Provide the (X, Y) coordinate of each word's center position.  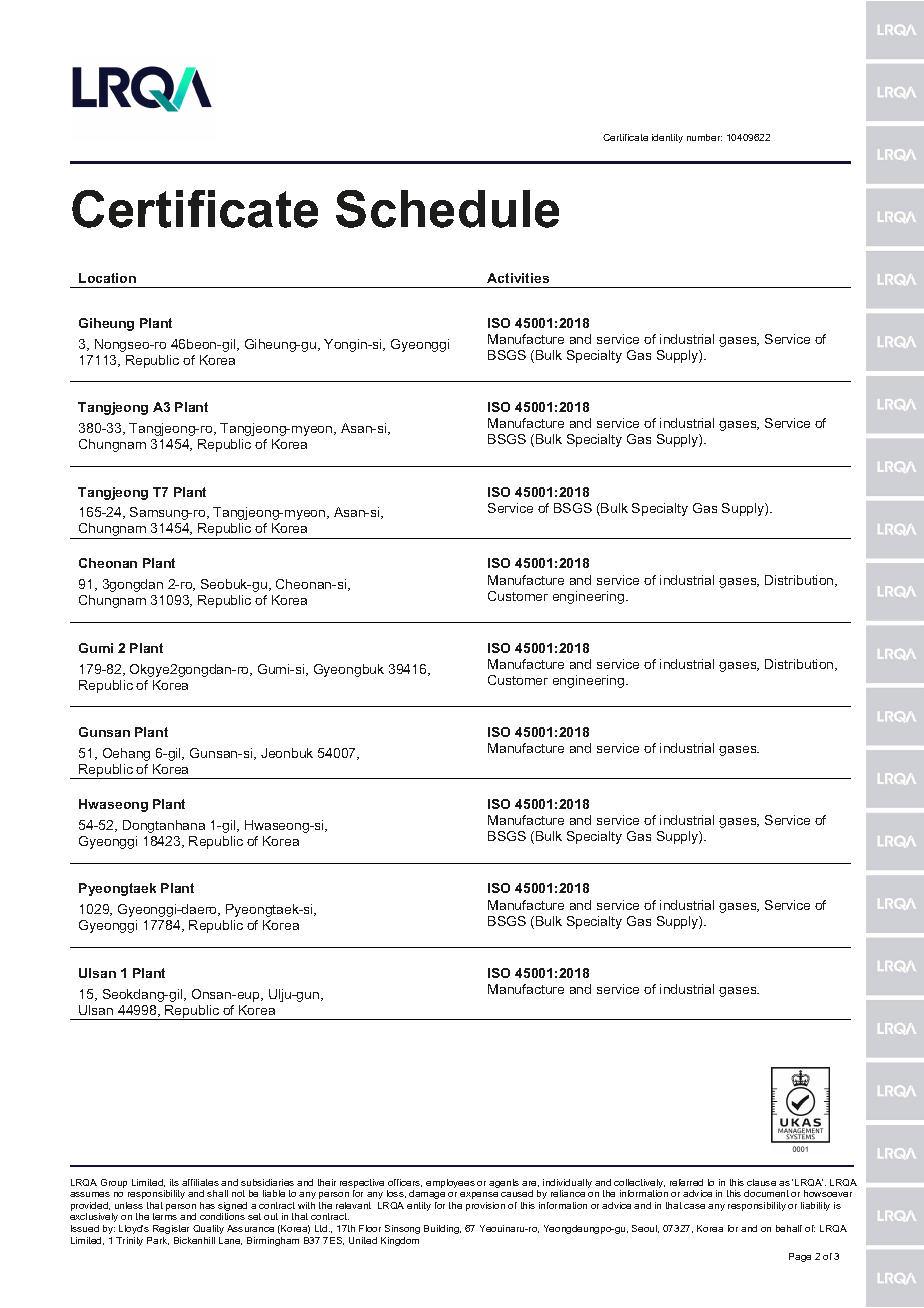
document (766, 1193)
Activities (518, 278)
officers (405, 1183)
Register (171, 1229)
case (694, 1206)
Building (442, 1229)
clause (761, 1182)
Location (107, 278)
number (704, 137)
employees (450, 1183)
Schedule (447, 209)
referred (686, 1182)
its (174, 1182)
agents (504, 1183)
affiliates (200, 1182)
